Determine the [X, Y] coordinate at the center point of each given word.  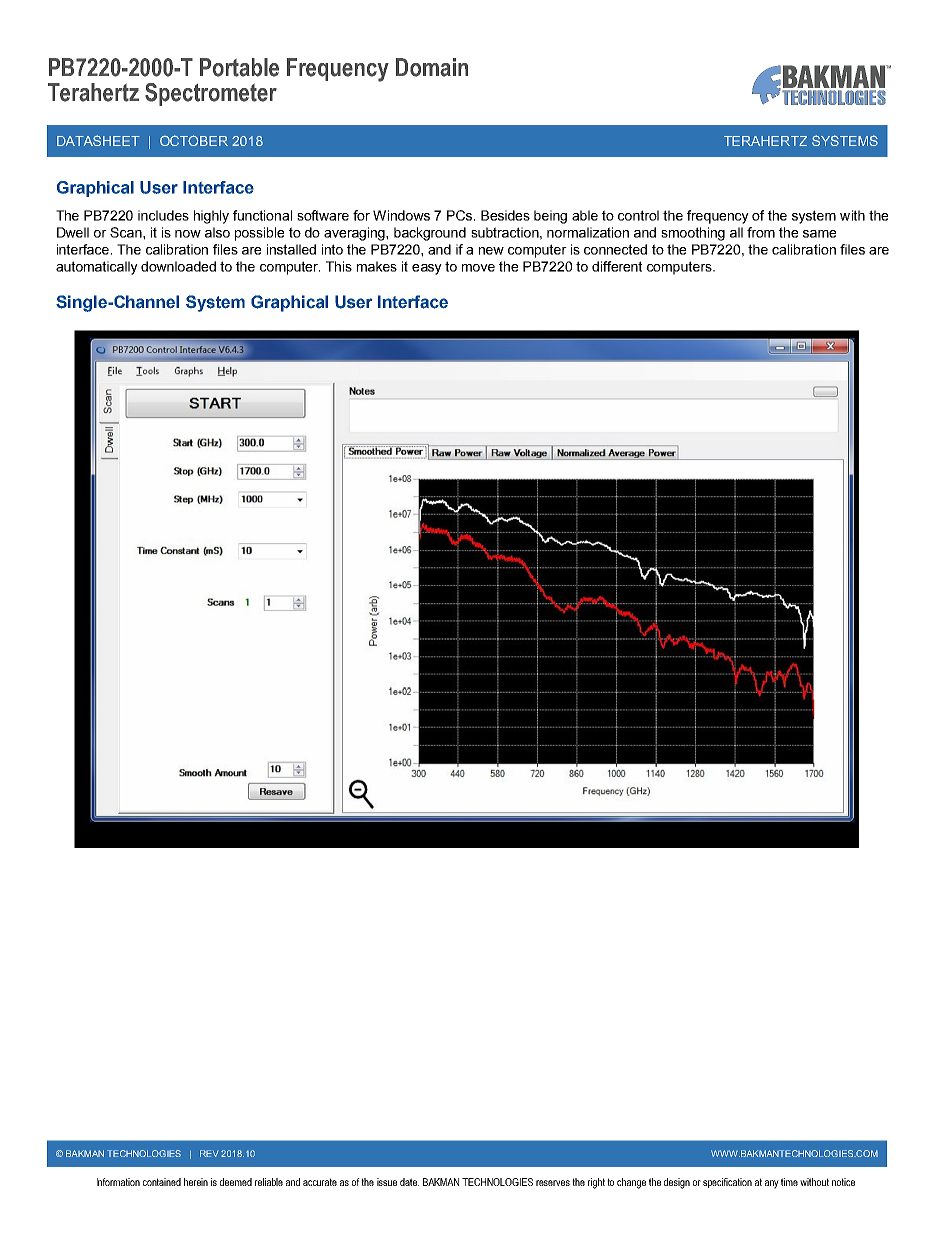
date [409, 1182]
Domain [432, 67]
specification [727, 1183]
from [761, 232]
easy [427, 269]
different [617, 266]
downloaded [178, 266]
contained [162, 1182]
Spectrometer [211, 94]
